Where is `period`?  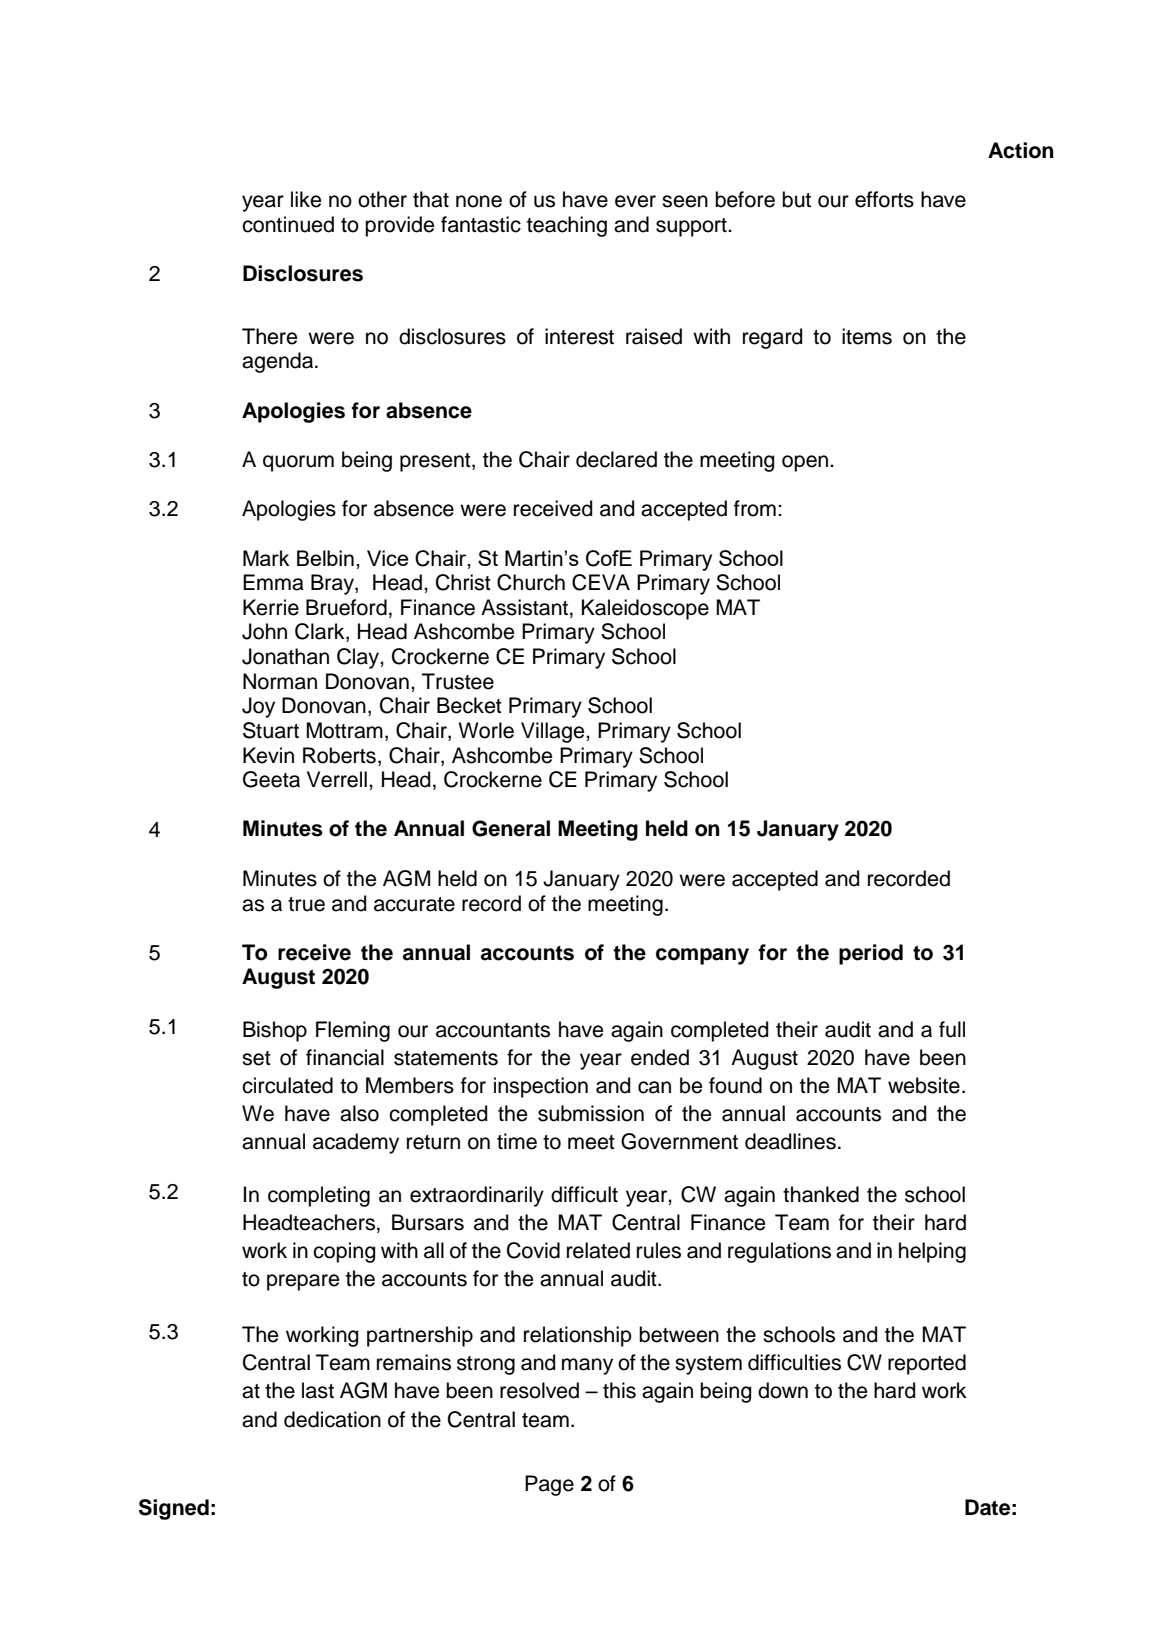 period is located at coordinates (871, 954).
